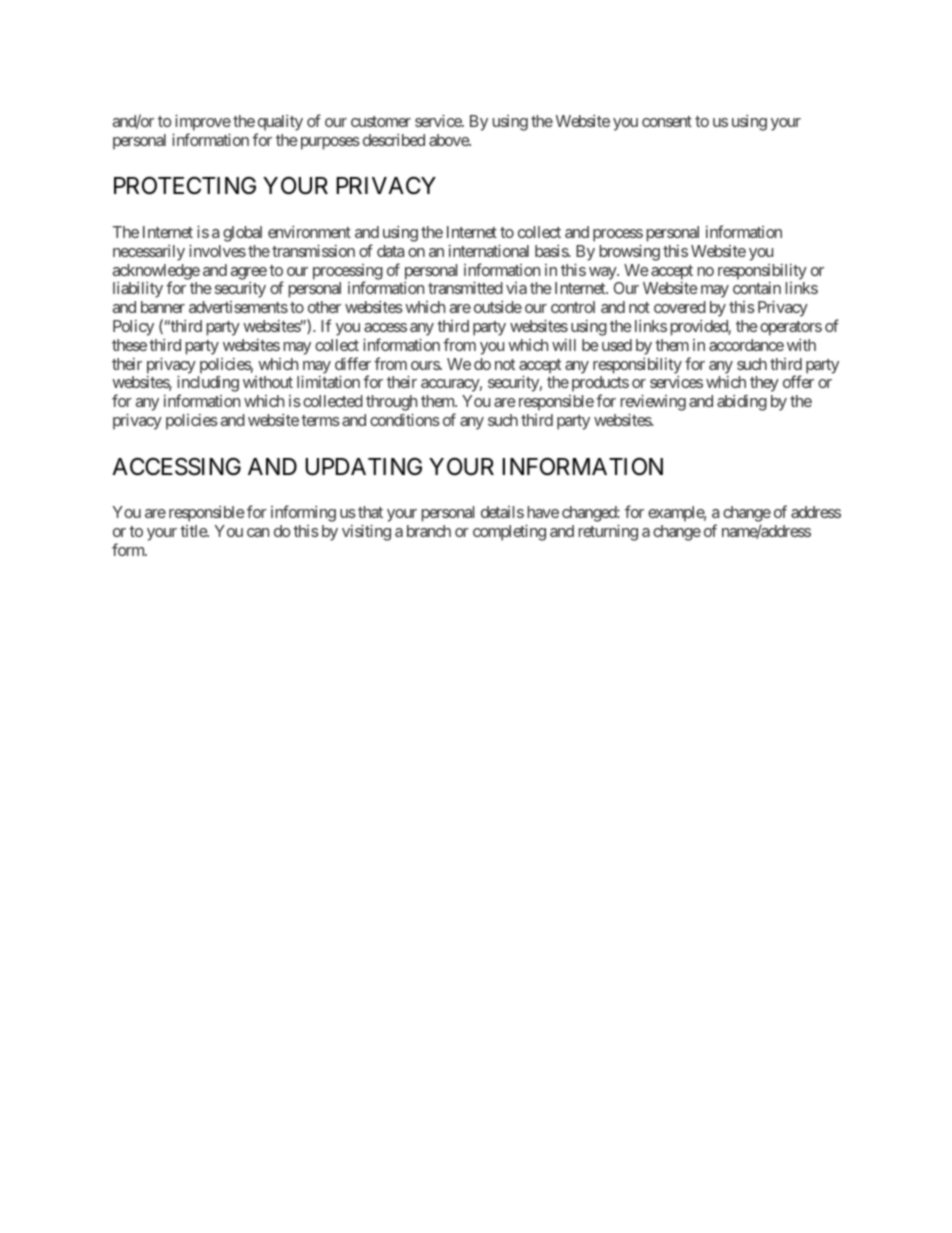  What do you see at coordinates (203, 122) in the screenshot?
I see `improve` at bounding box center [203, 122].
